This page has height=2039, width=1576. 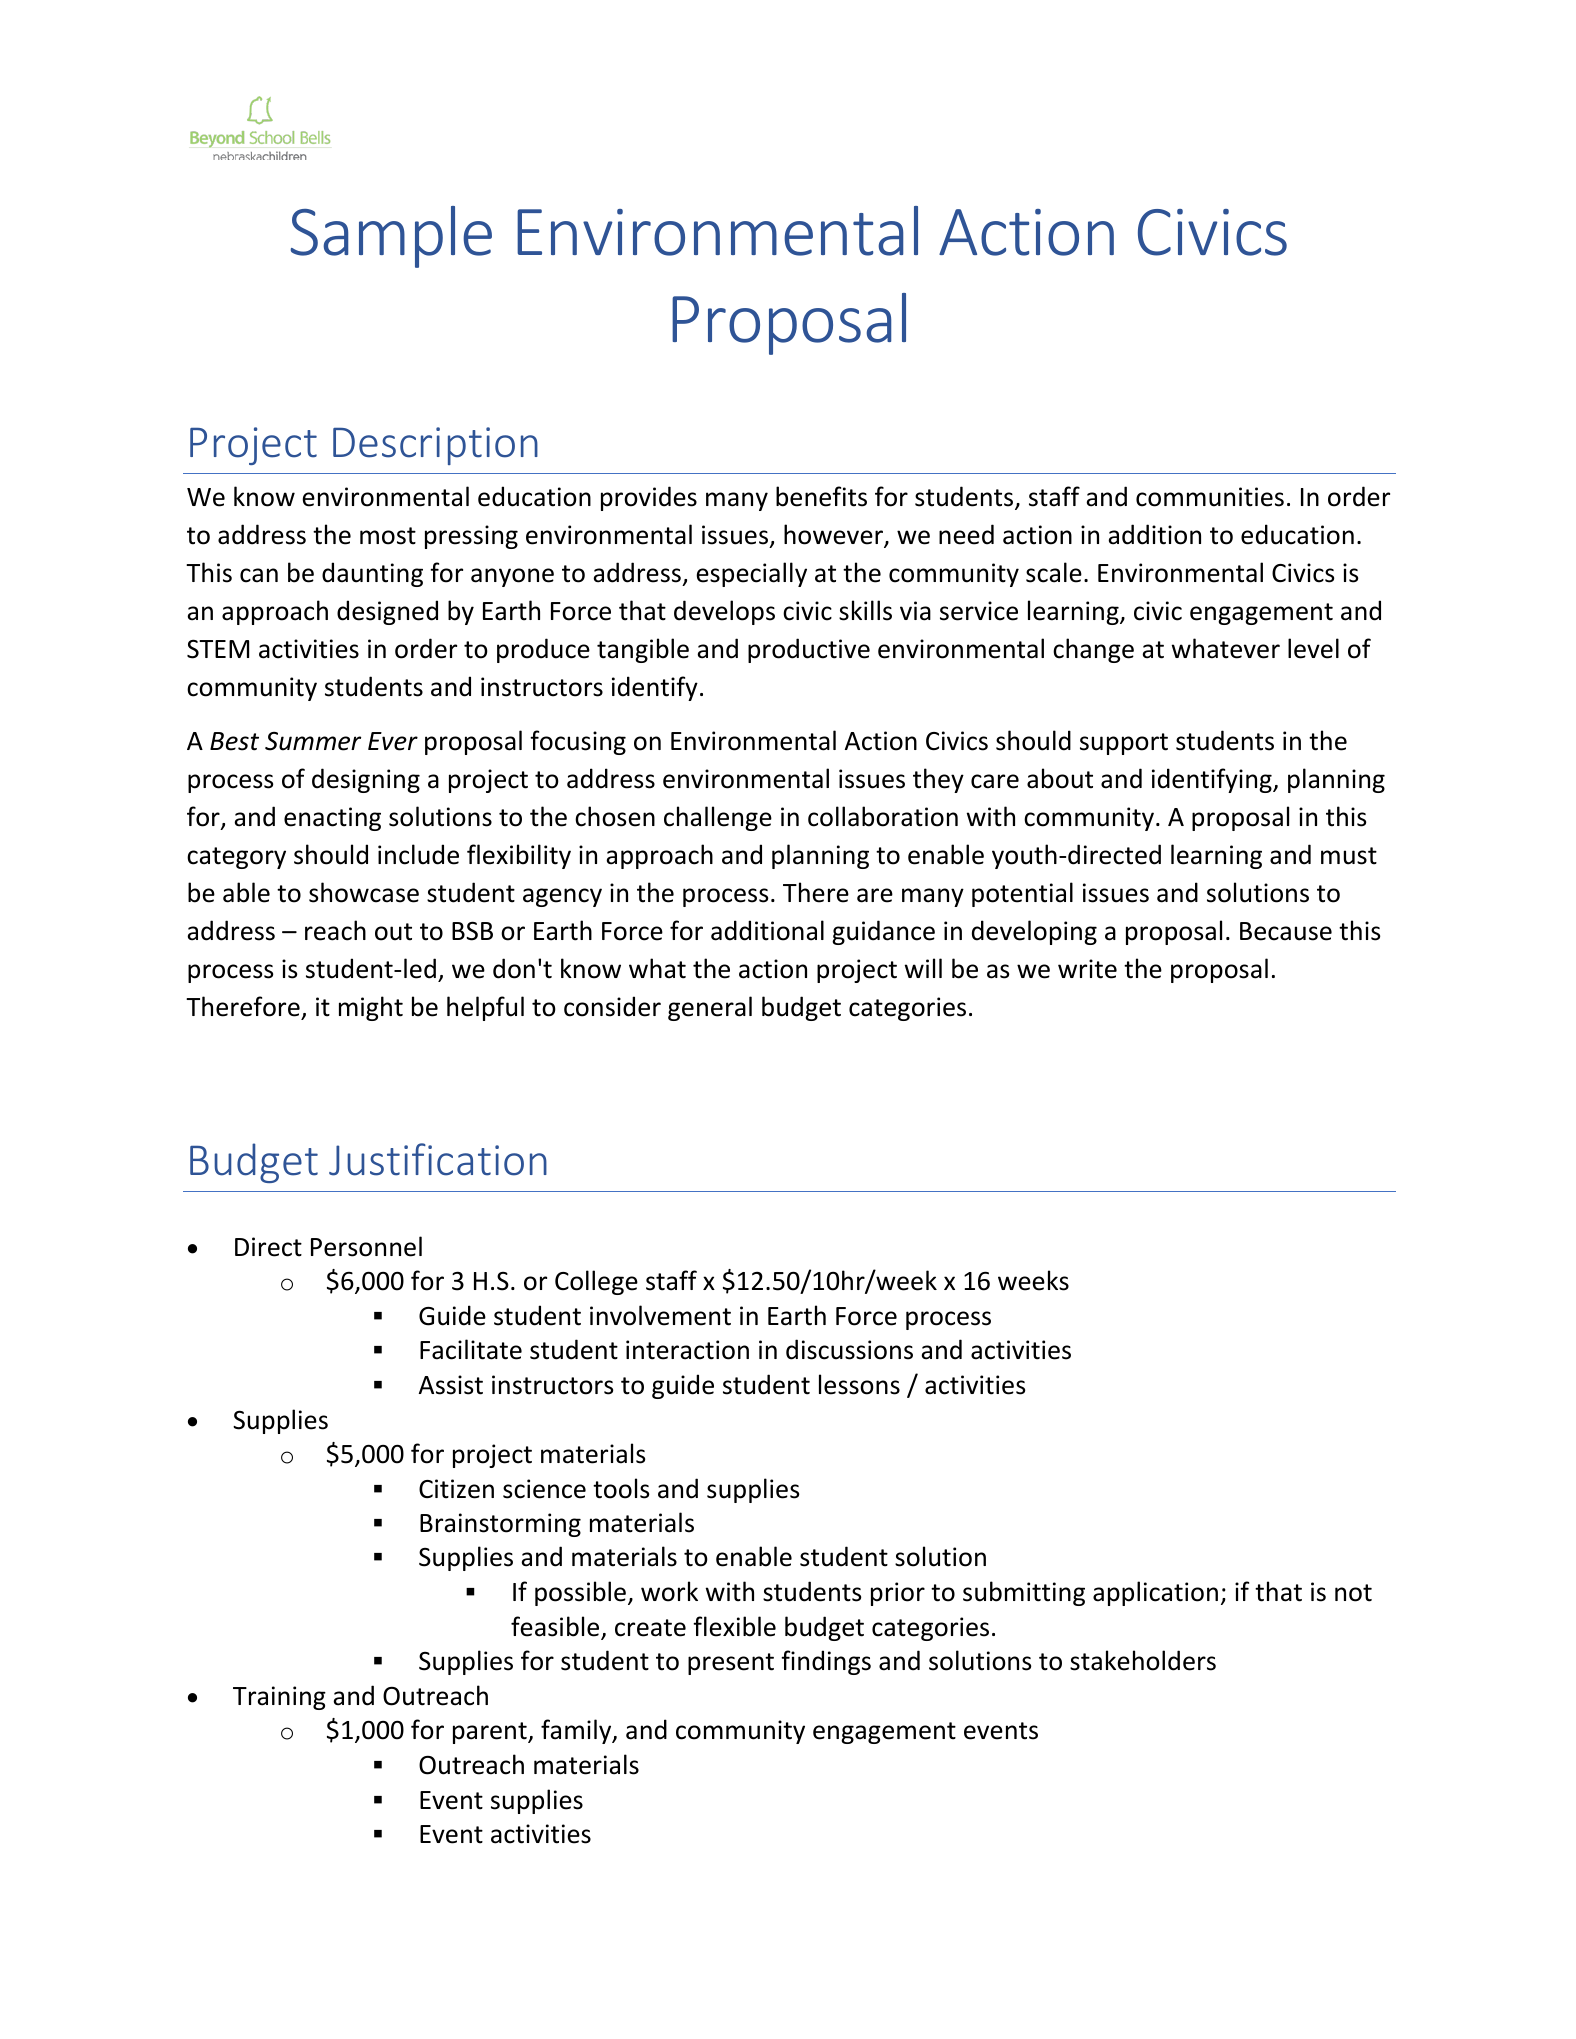 I want to click on communities, so click(x=1210, y=497).
